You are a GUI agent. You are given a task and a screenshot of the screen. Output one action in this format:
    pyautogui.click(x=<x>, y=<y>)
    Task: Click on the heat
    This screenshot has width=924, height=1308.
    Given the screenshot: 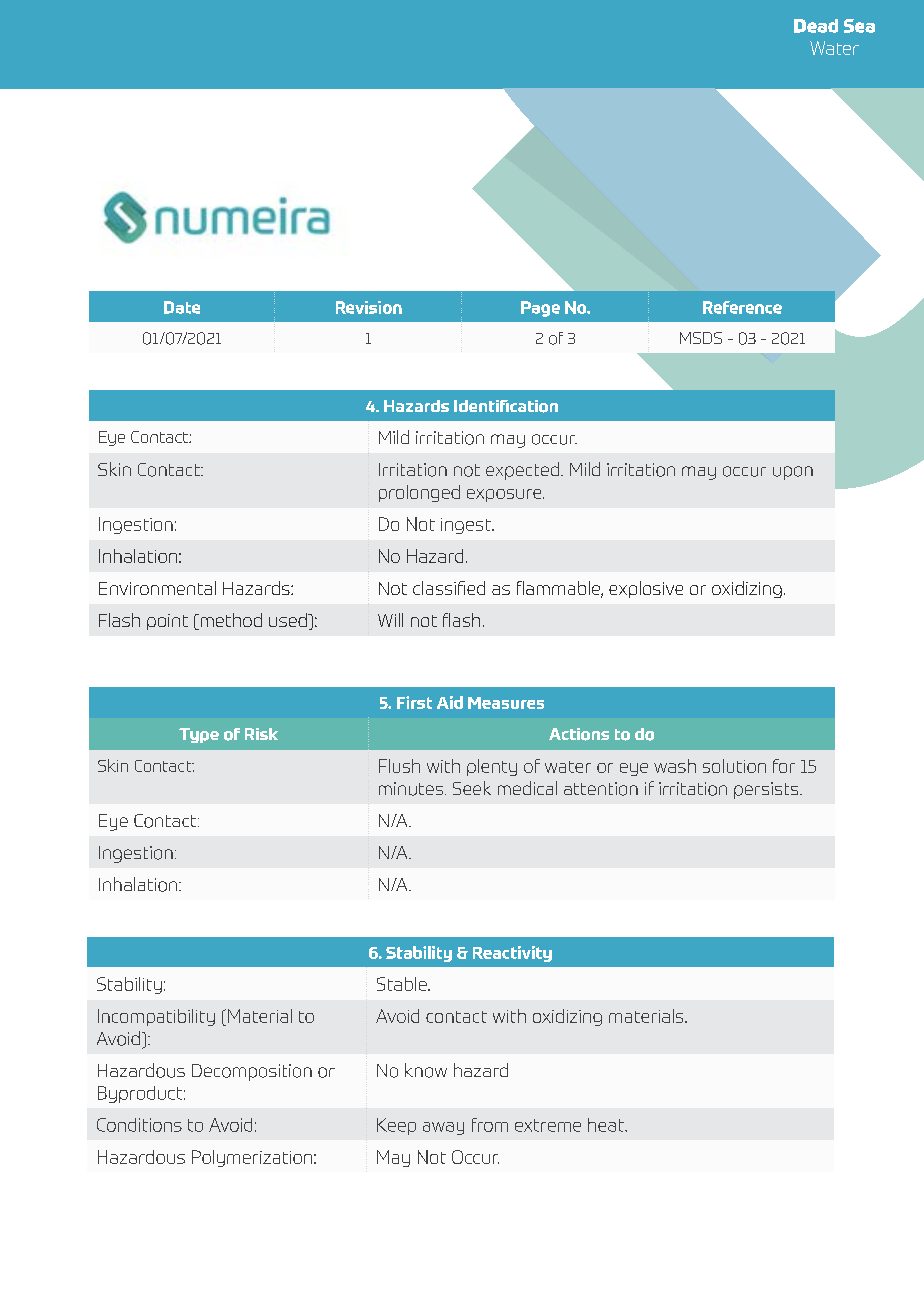 What is the action you would take?
    pyautogui.click(x=607, y=1125)
